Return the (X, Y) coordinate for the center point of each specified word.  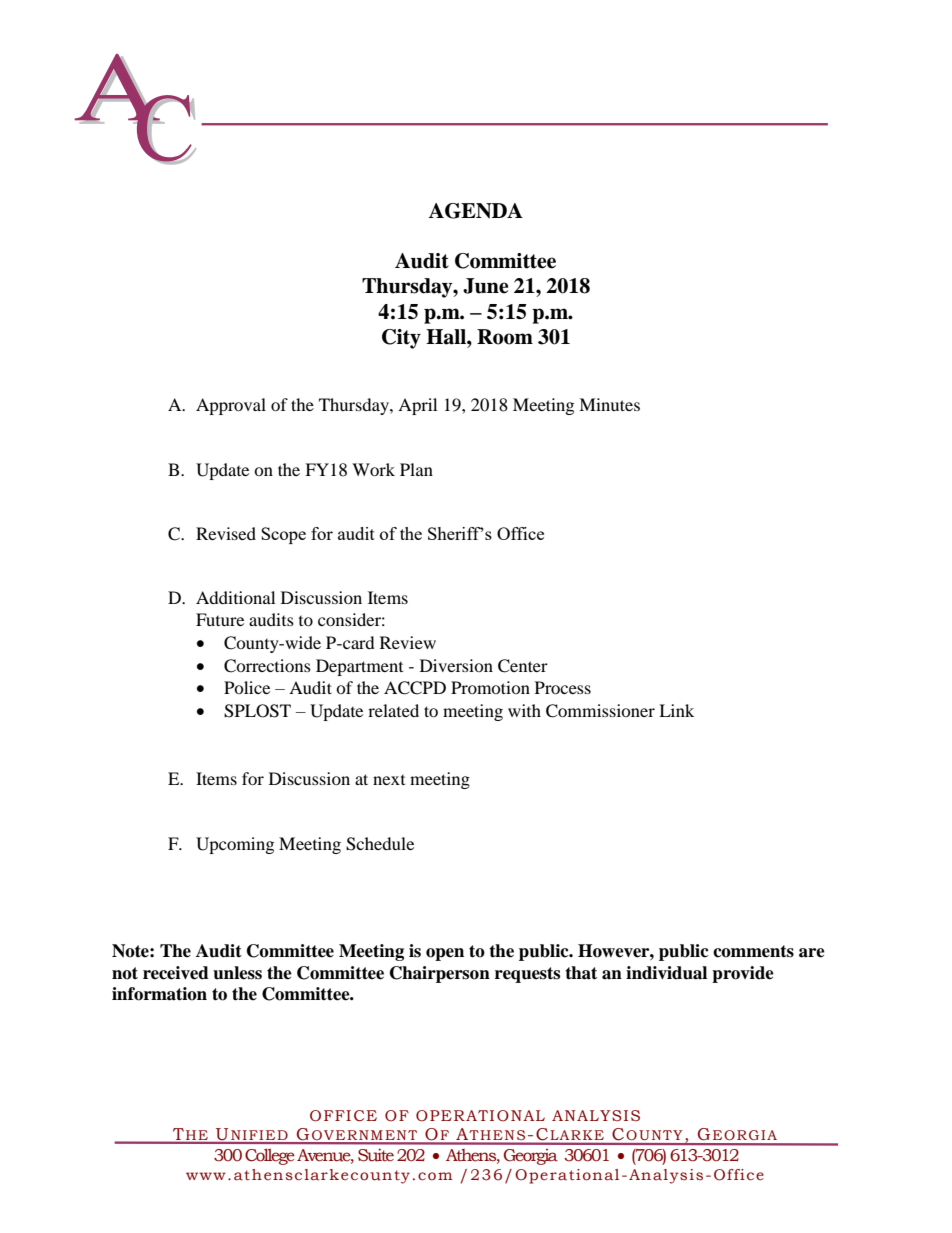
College (270, 1156)
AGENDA (475, 211)
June (486, 286)
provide (743, 974)
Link (676, 710)
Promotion (490, 687)
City (401, 339)
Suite (376, 1155)
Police (247, 687)
